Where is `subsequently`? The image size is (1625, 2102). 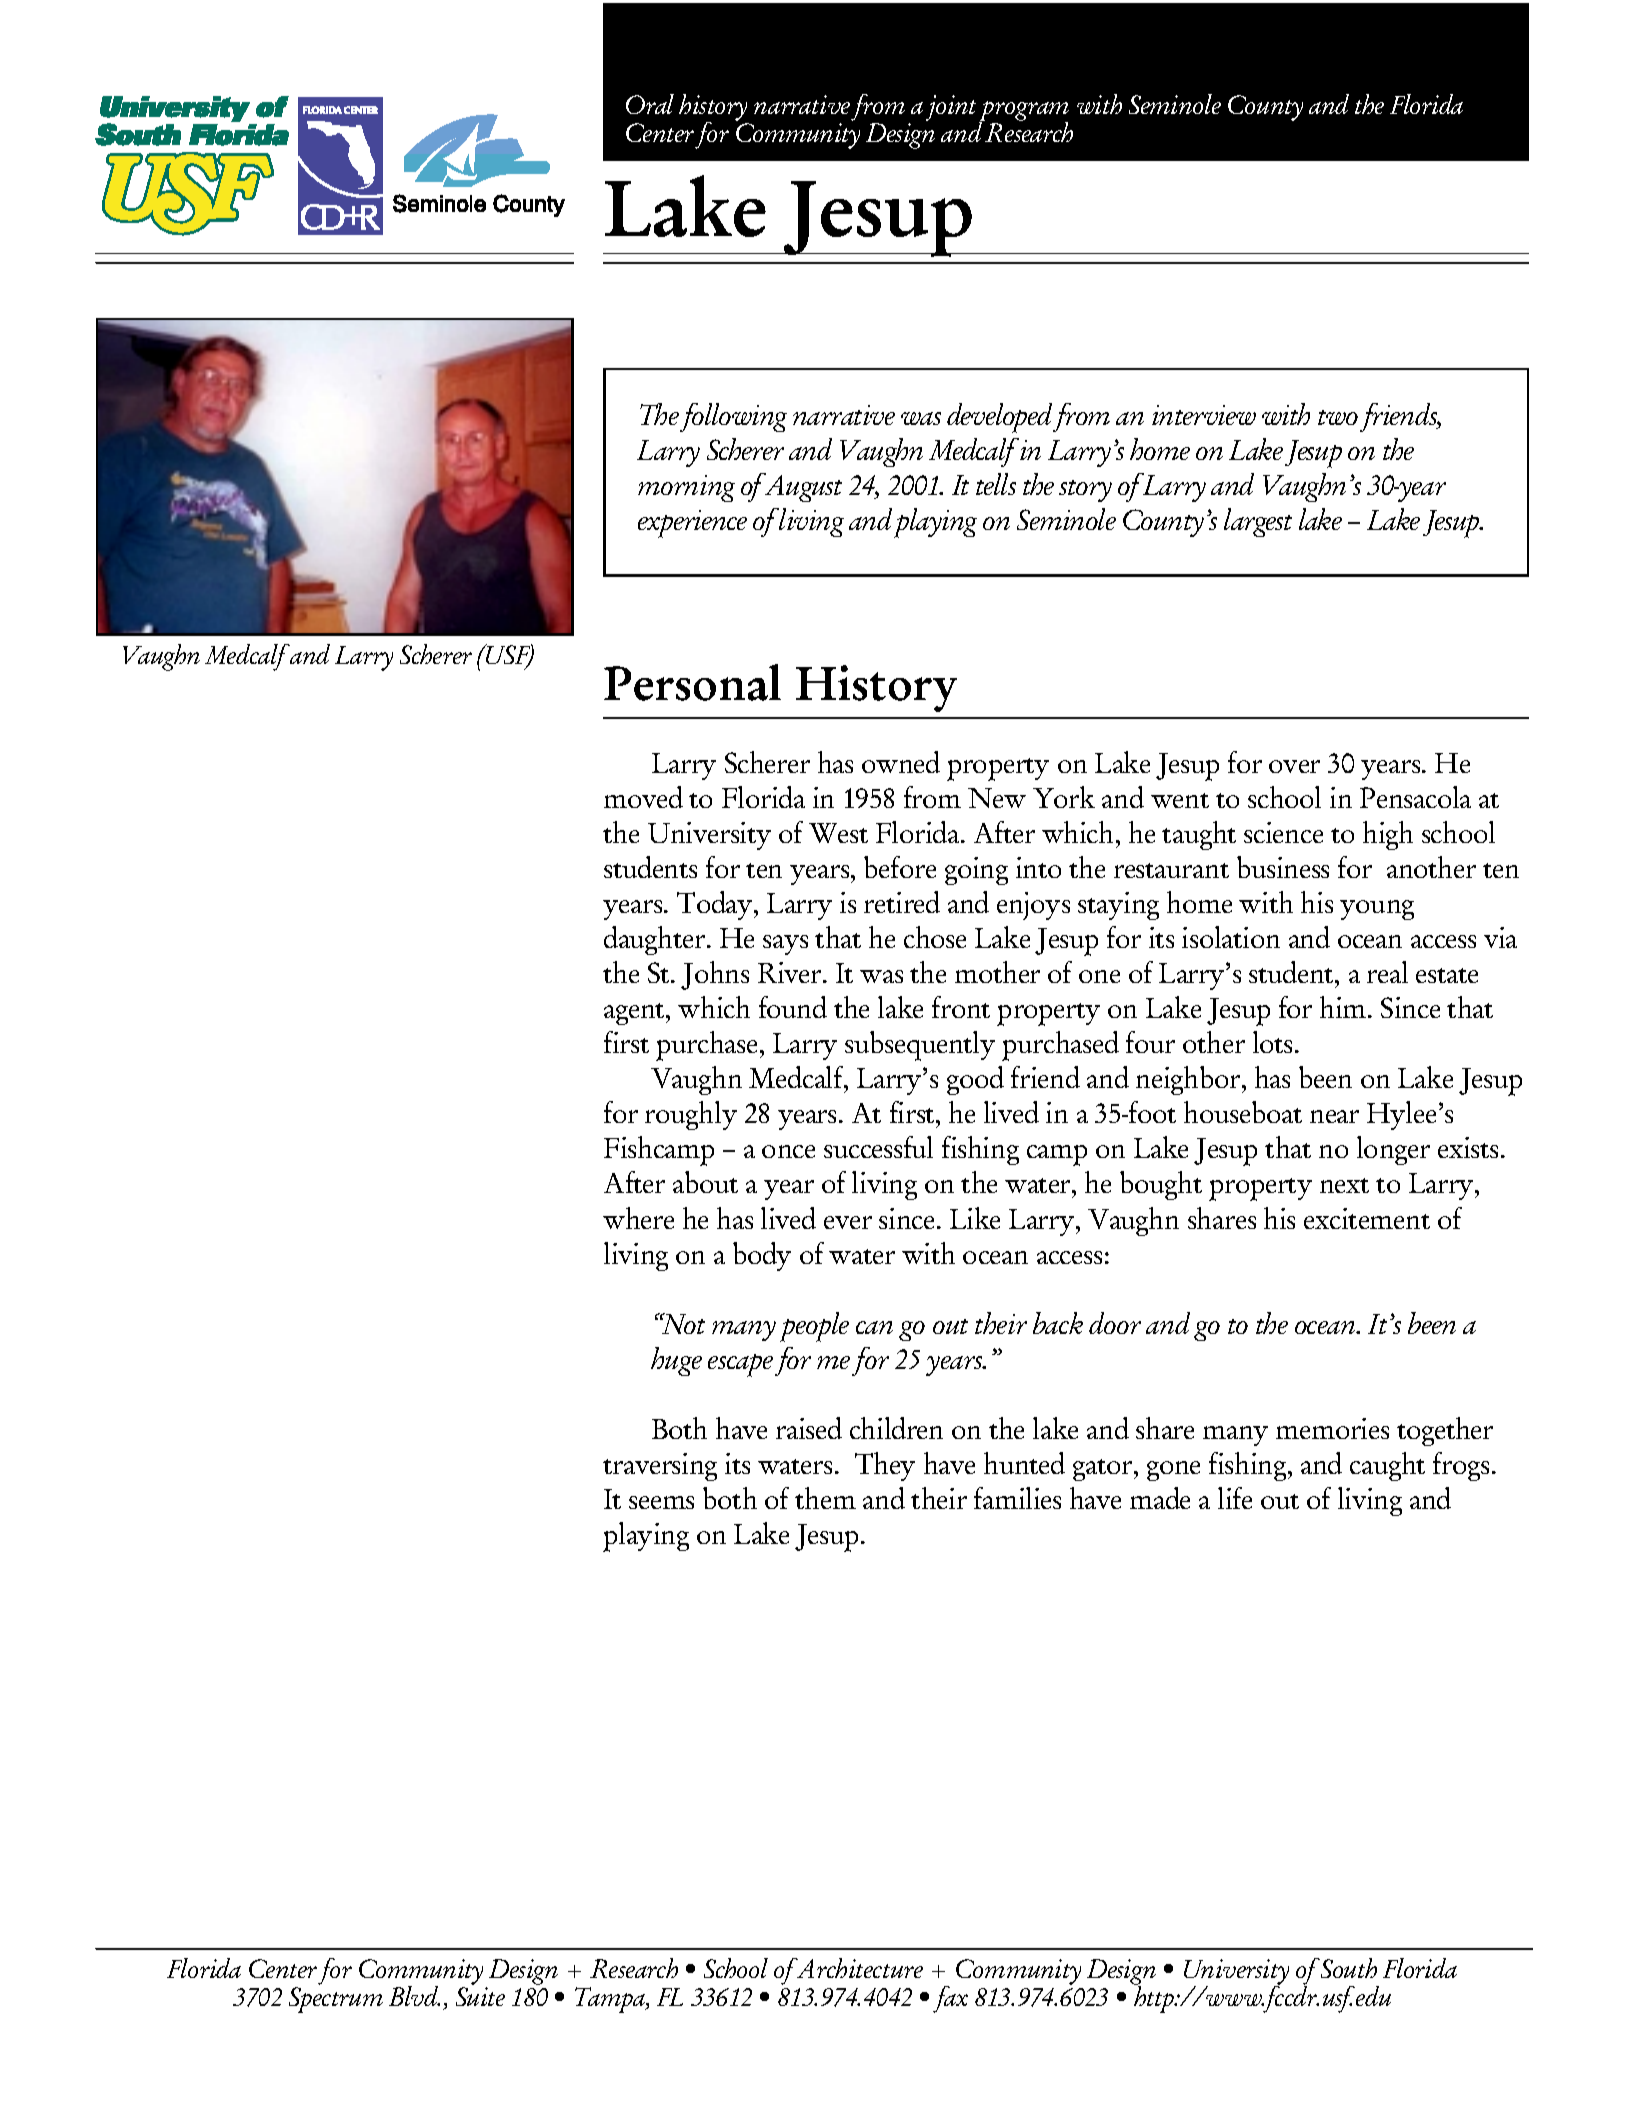
subsequently is located at coordinates (920, 1046).
